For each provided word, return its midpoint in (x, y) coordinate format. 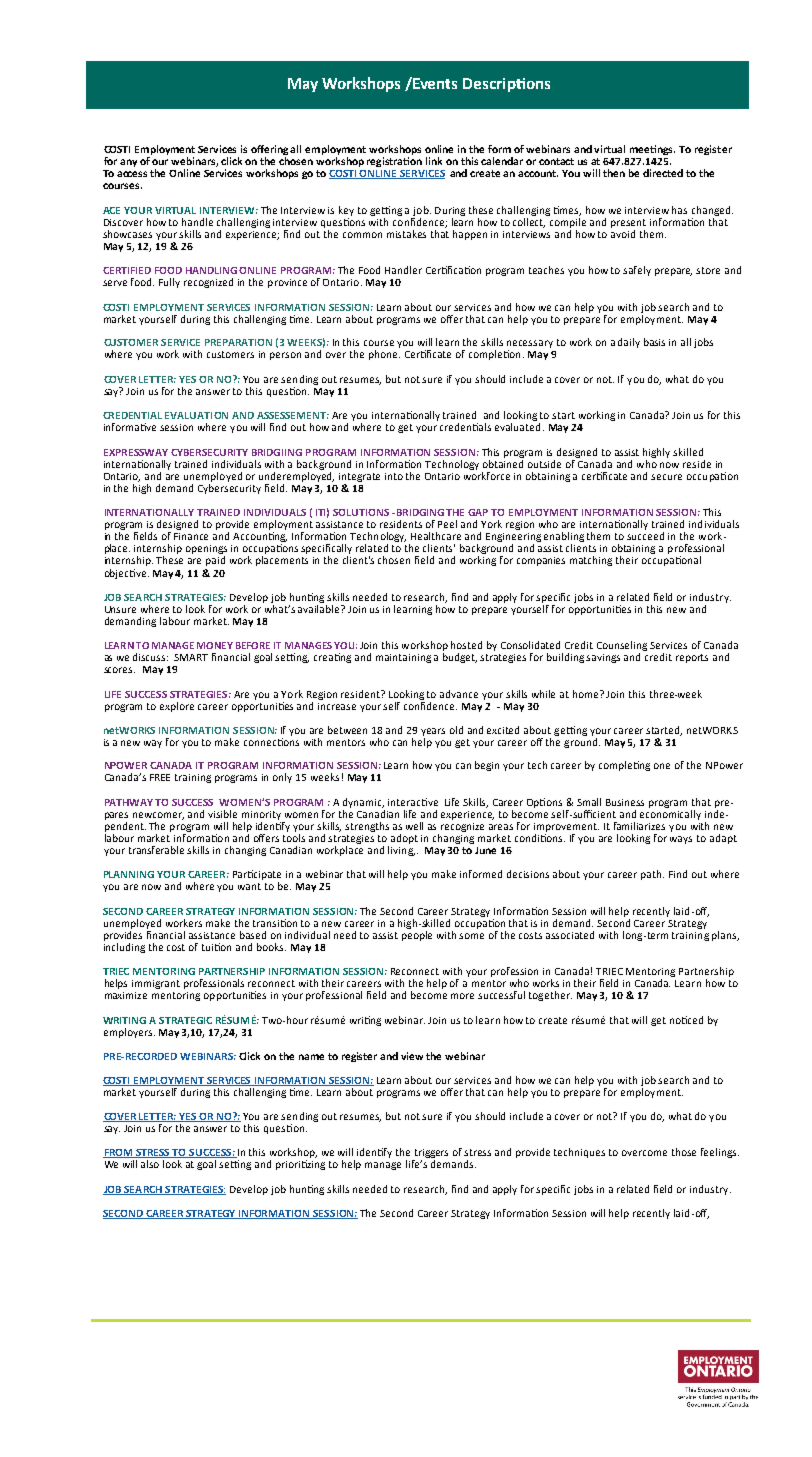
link (434, 161)
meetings (652, 150)
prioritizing (300, 1165)
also (150, 1164)
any (128, 163)
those (684, 1152)
